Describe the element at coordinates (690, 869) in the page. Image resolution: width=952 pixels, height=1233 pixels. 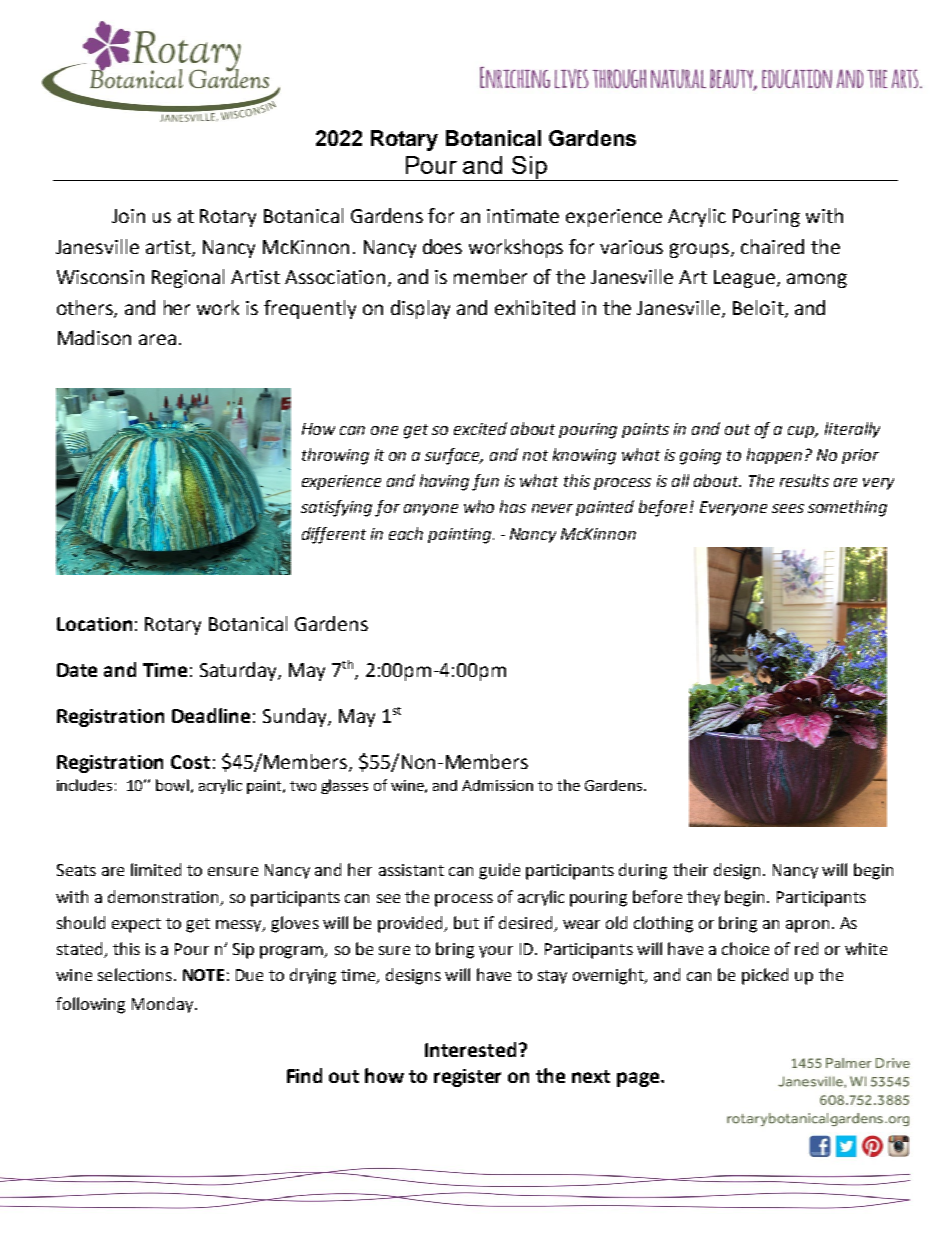
I see `their` at that location.
